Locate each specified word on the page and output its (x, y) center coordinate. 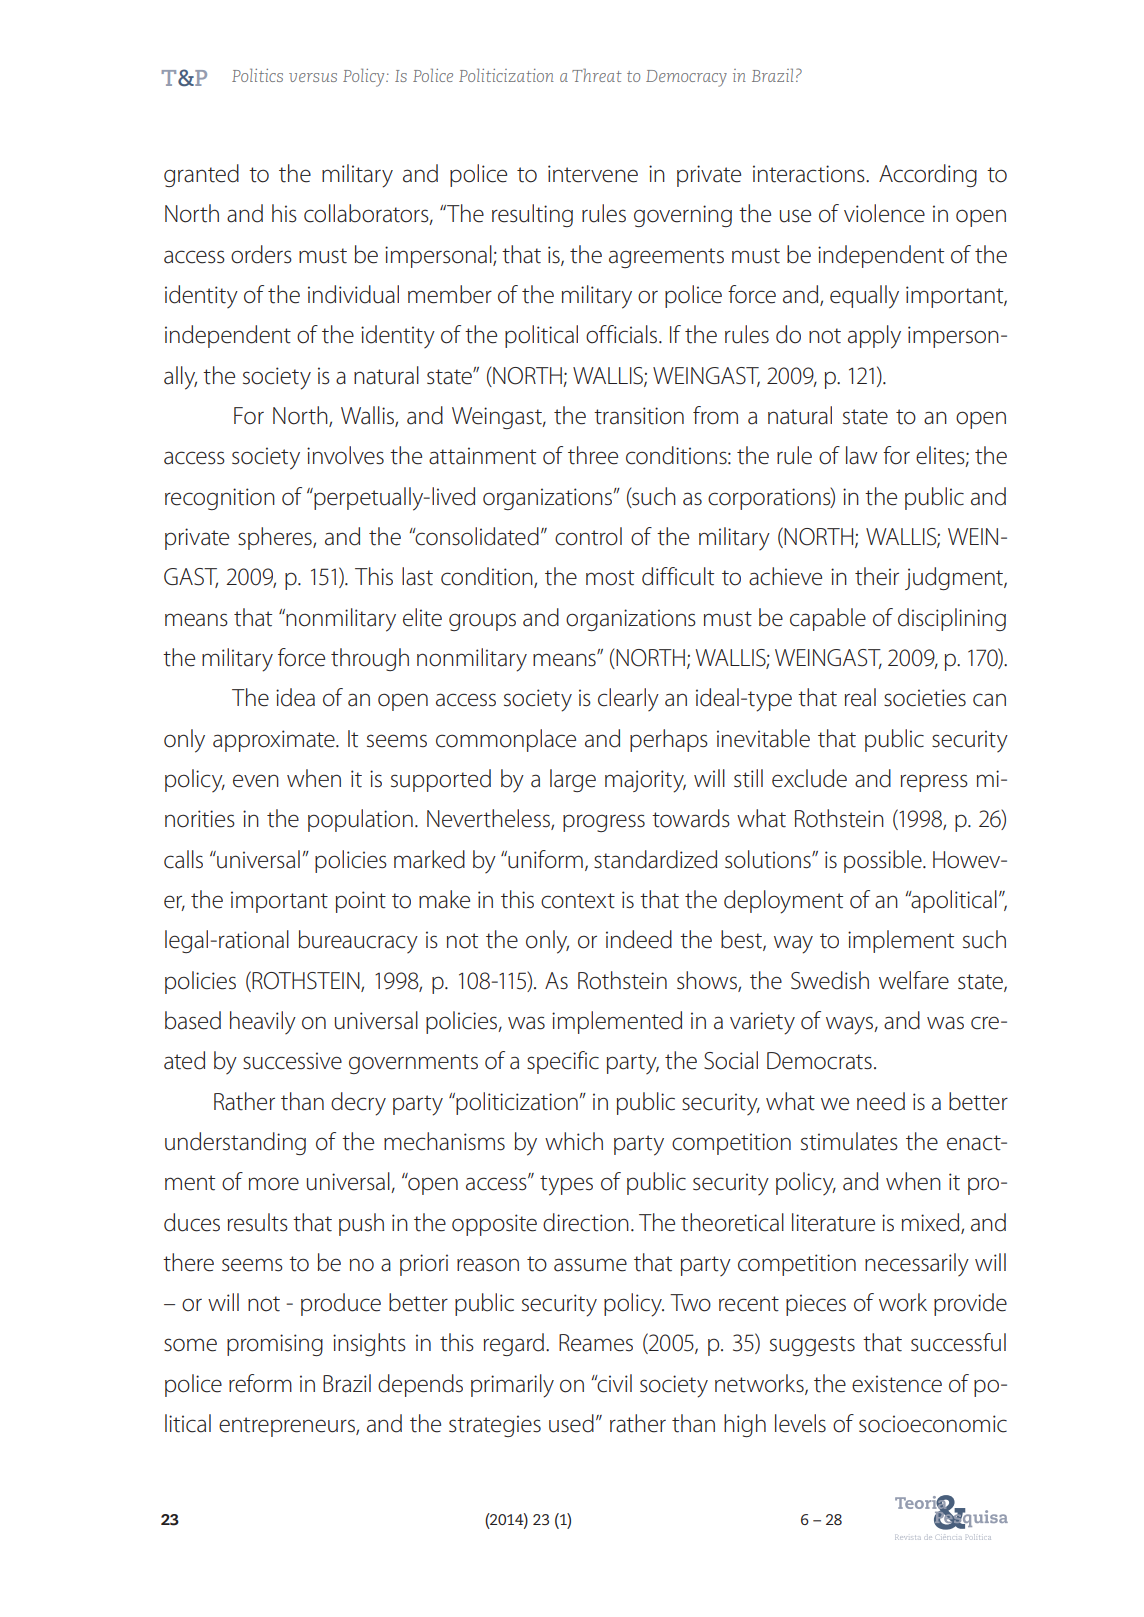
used (571, 1423)
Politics (257, 75)
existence (897, 1384)
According (928, 175)
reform (260, 1383)
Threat (597, 75)
